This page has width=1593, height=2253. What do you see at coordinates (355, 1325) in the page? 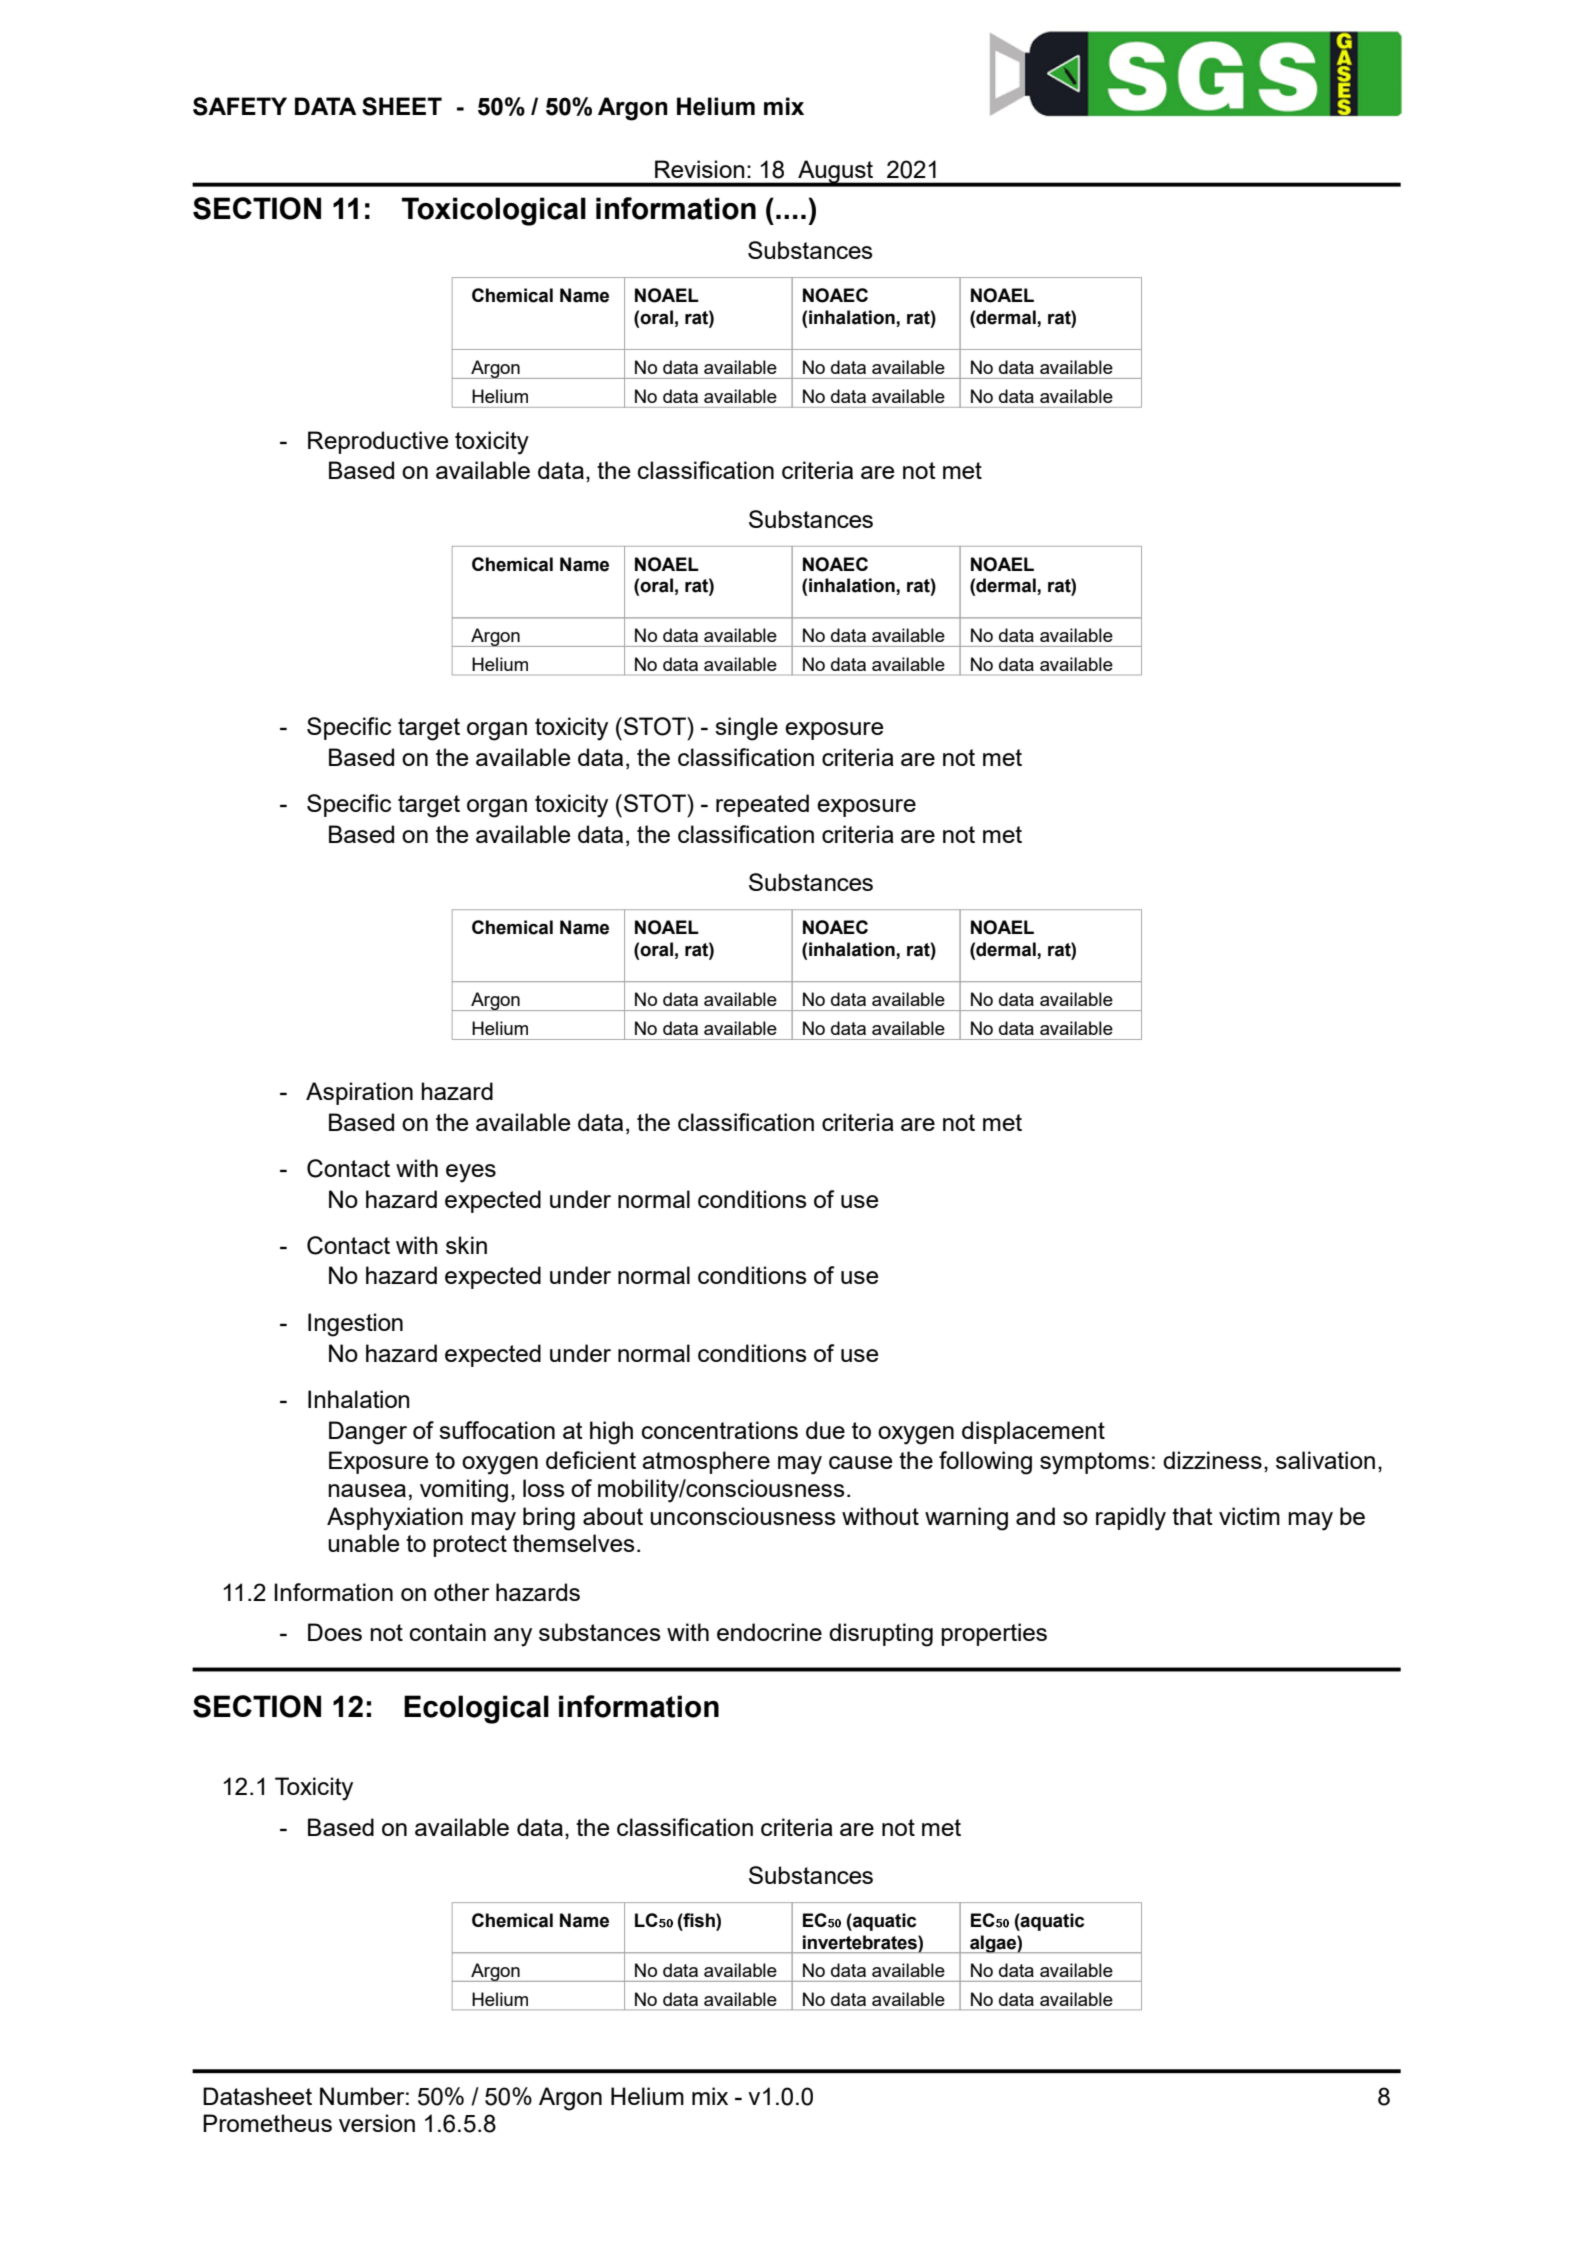
I see `Ingestion` at bounding box center [355, 1325].
